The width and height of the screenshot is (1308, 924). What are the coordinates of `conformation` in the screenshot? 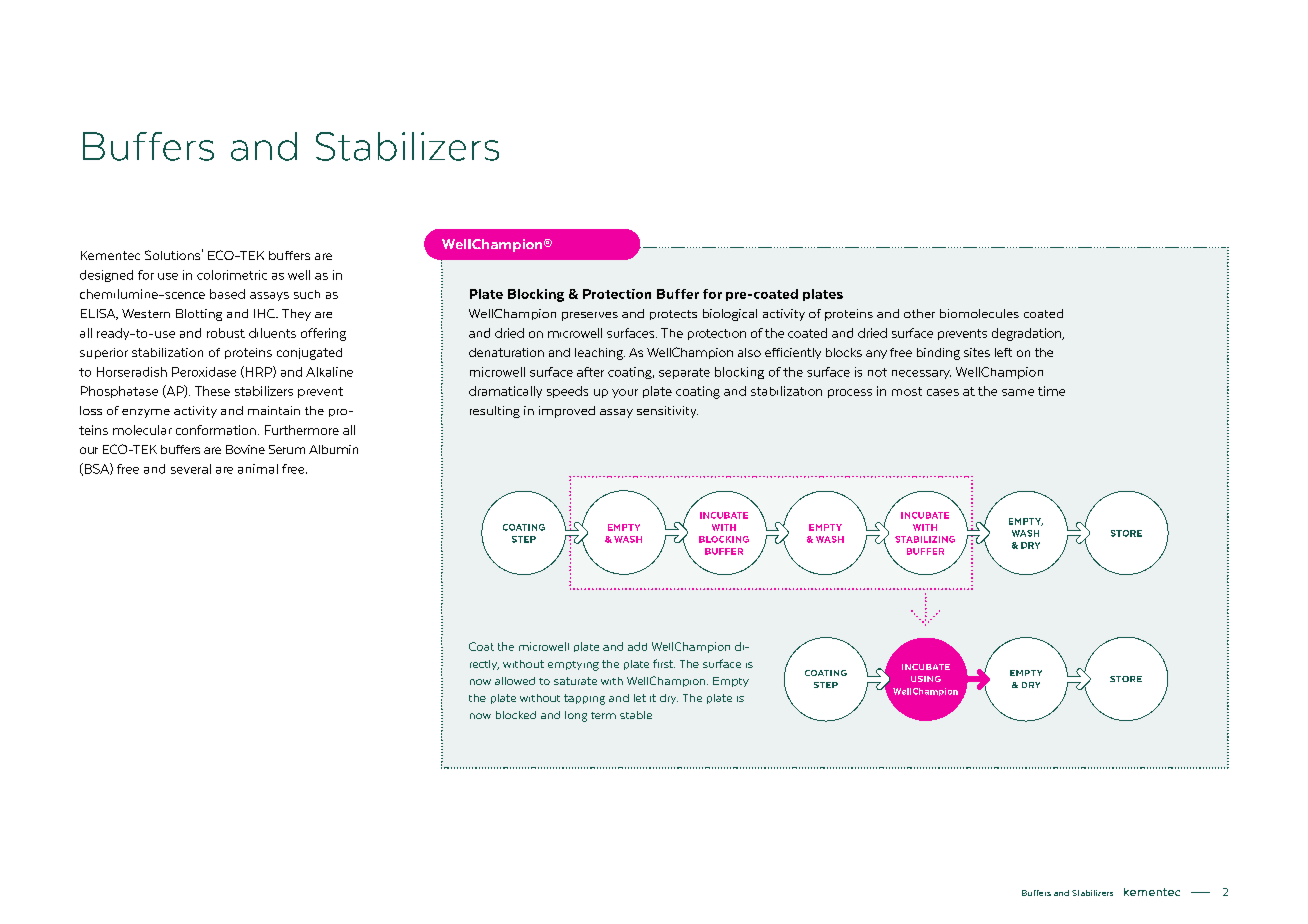 It's located at (216, 430).
